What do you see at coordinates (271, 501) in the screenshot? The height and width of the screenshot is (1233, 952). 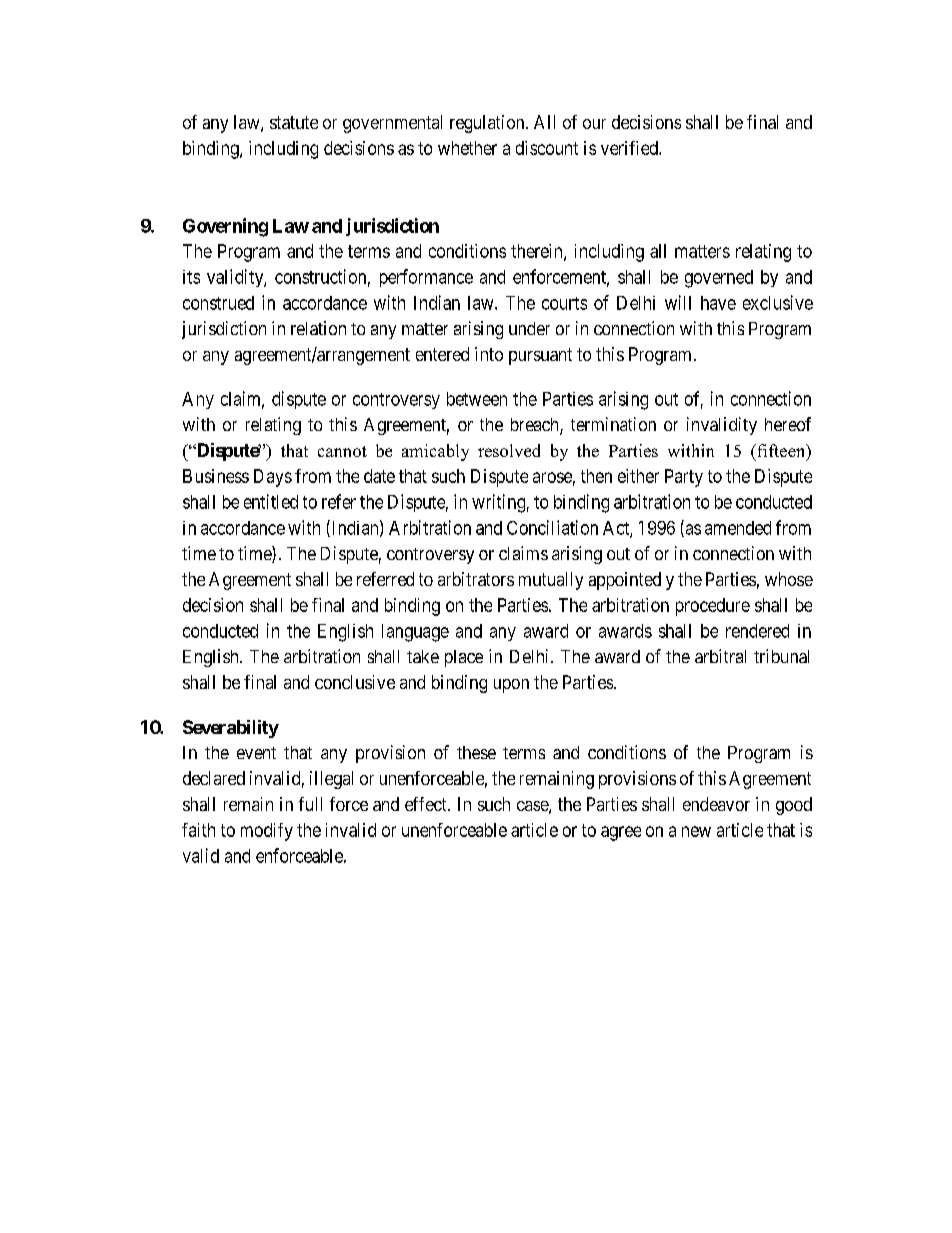 I see `entitled` at bounding box center [271, 501].
